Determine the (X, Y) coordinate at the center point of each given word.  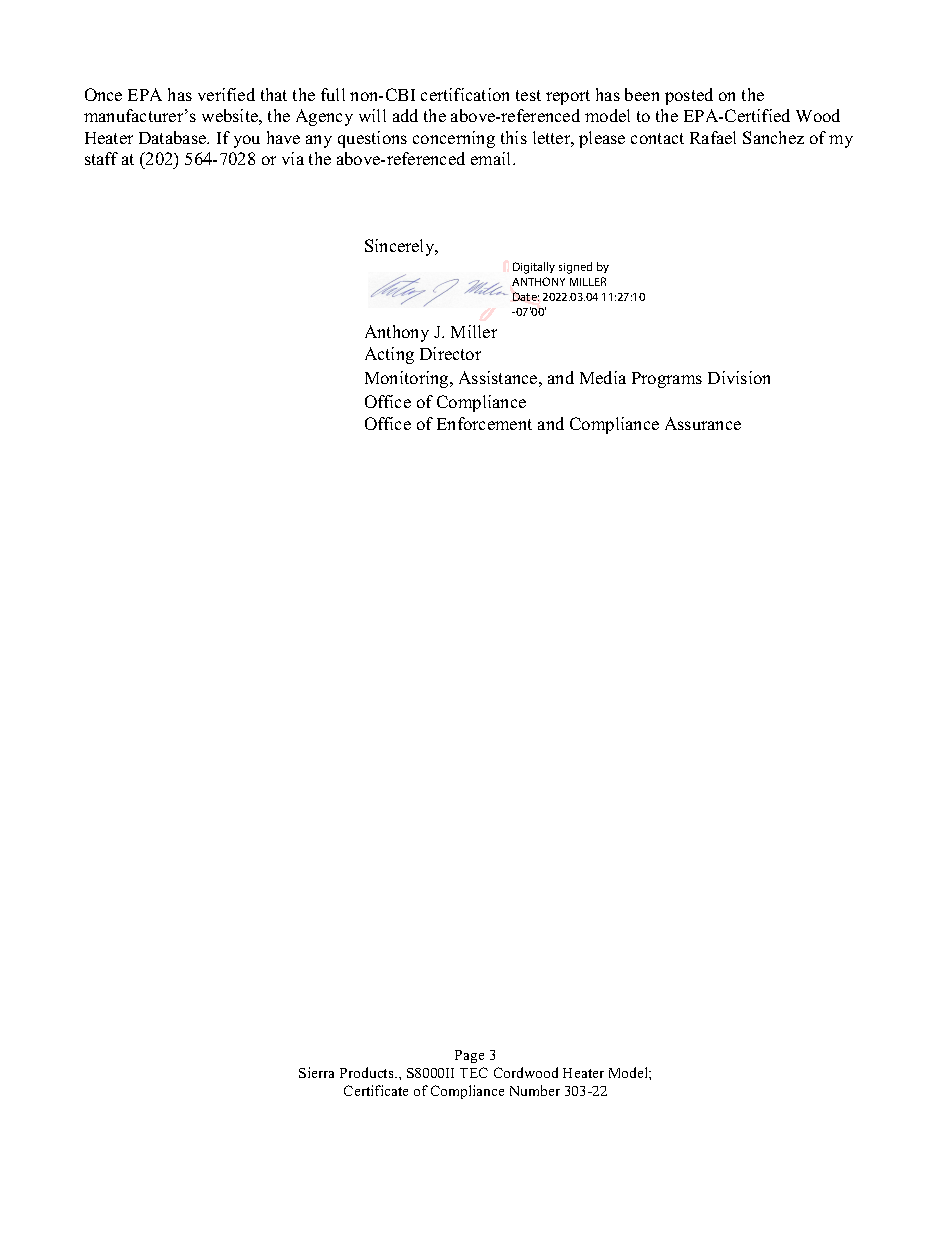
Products (368, 1072)
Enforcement (484, 423)
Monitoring (408, 379)
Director (450, 353)
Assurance (703, 423)
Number (535, 1090)
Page (469, 1056)
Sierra (316, 1072)
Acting (389, 355)
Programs (667, 380)
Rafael (713, 137)
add (405, 115)
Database (174, 137)
